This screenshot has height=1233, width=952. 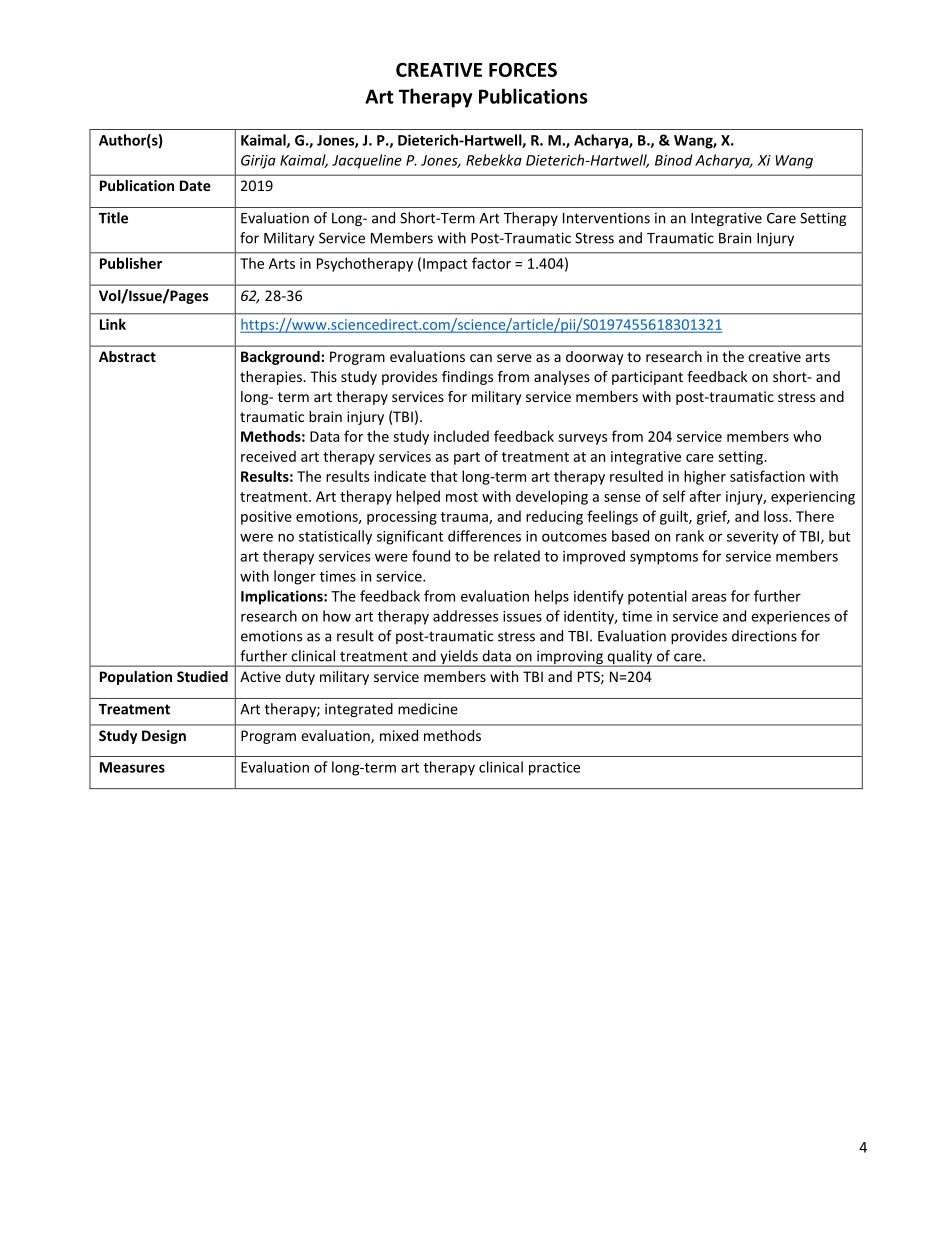 I want to click on included, so click(x=461, y=436).
